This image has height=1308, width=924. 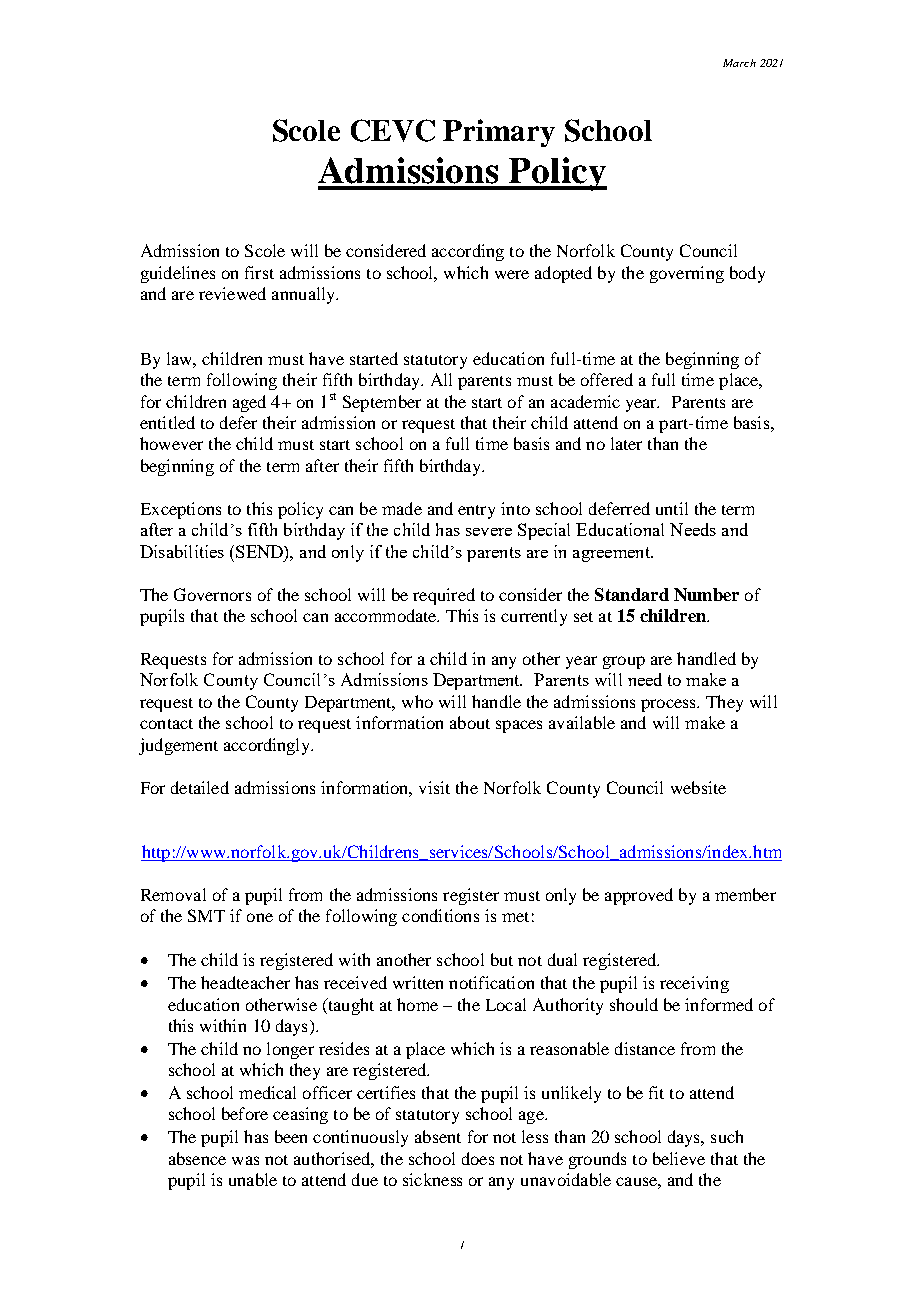 I want to click on first, so click(x=259, y=272).
